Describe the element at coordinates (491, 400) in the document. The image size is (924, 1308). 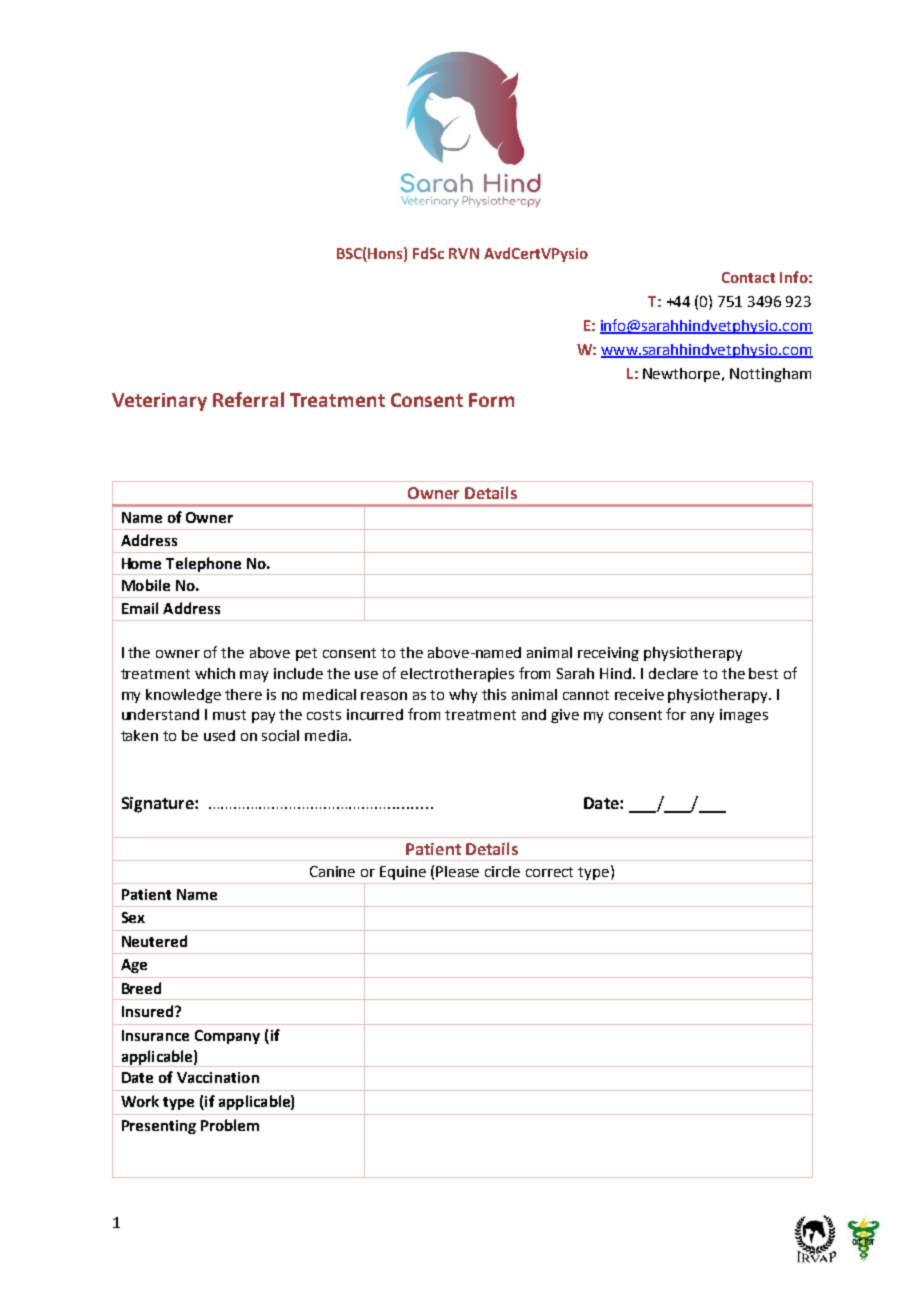
I see `Form` at that location.
